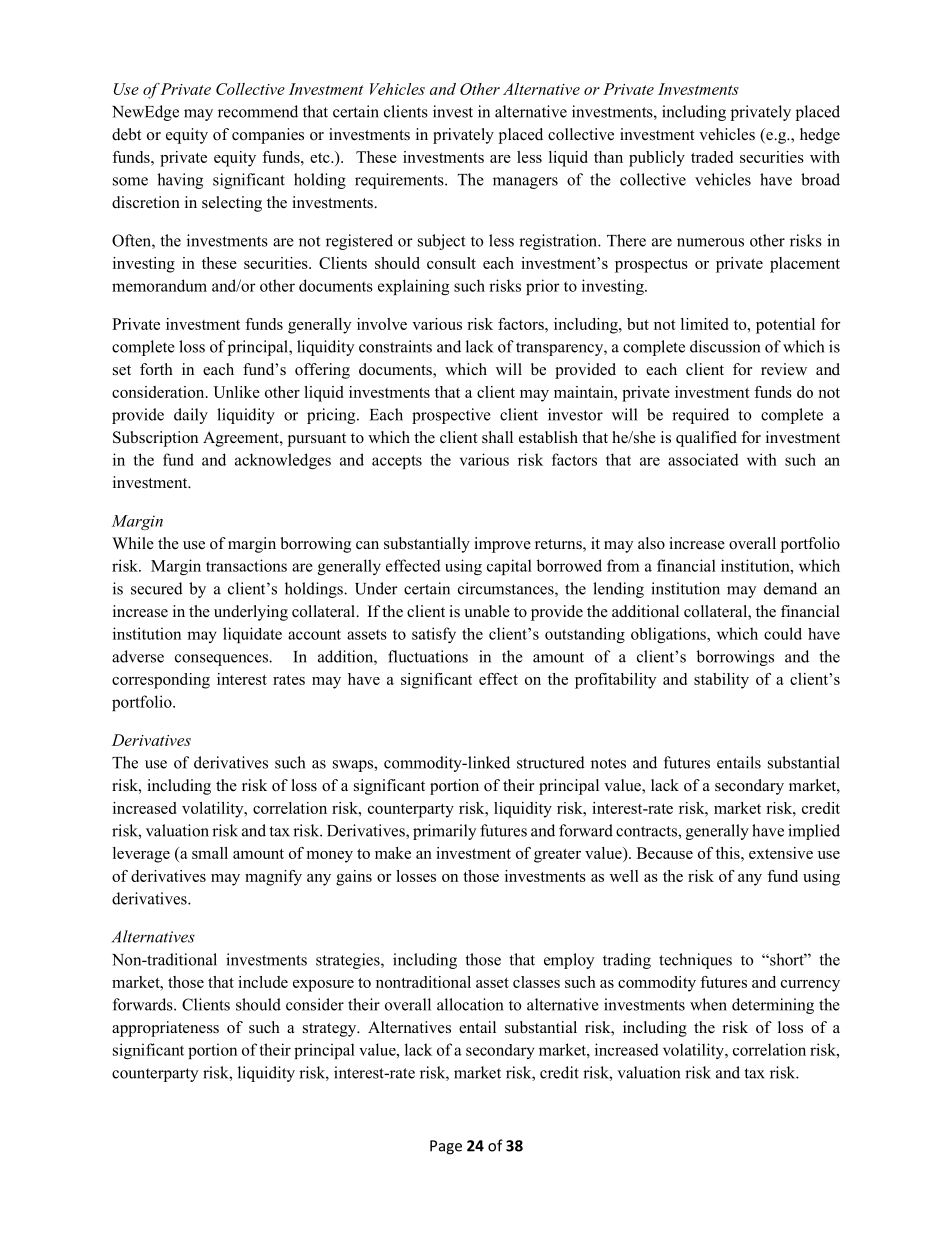 This page has width=952, height=1233. I want to click on could, so click(783, 633).
